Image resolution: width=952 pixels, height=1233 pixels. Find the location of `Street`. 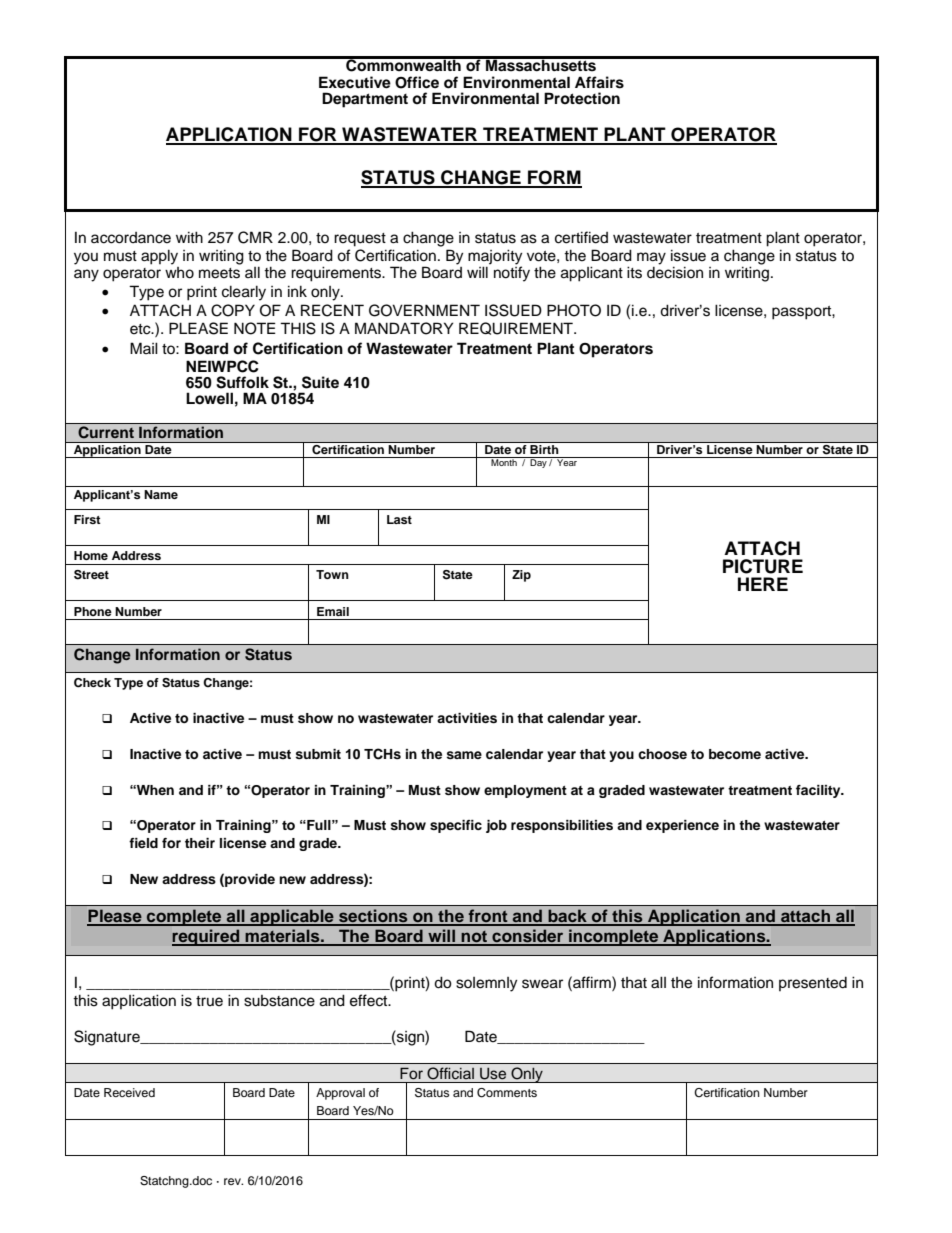

Street is located at coordinates (91, 575).
